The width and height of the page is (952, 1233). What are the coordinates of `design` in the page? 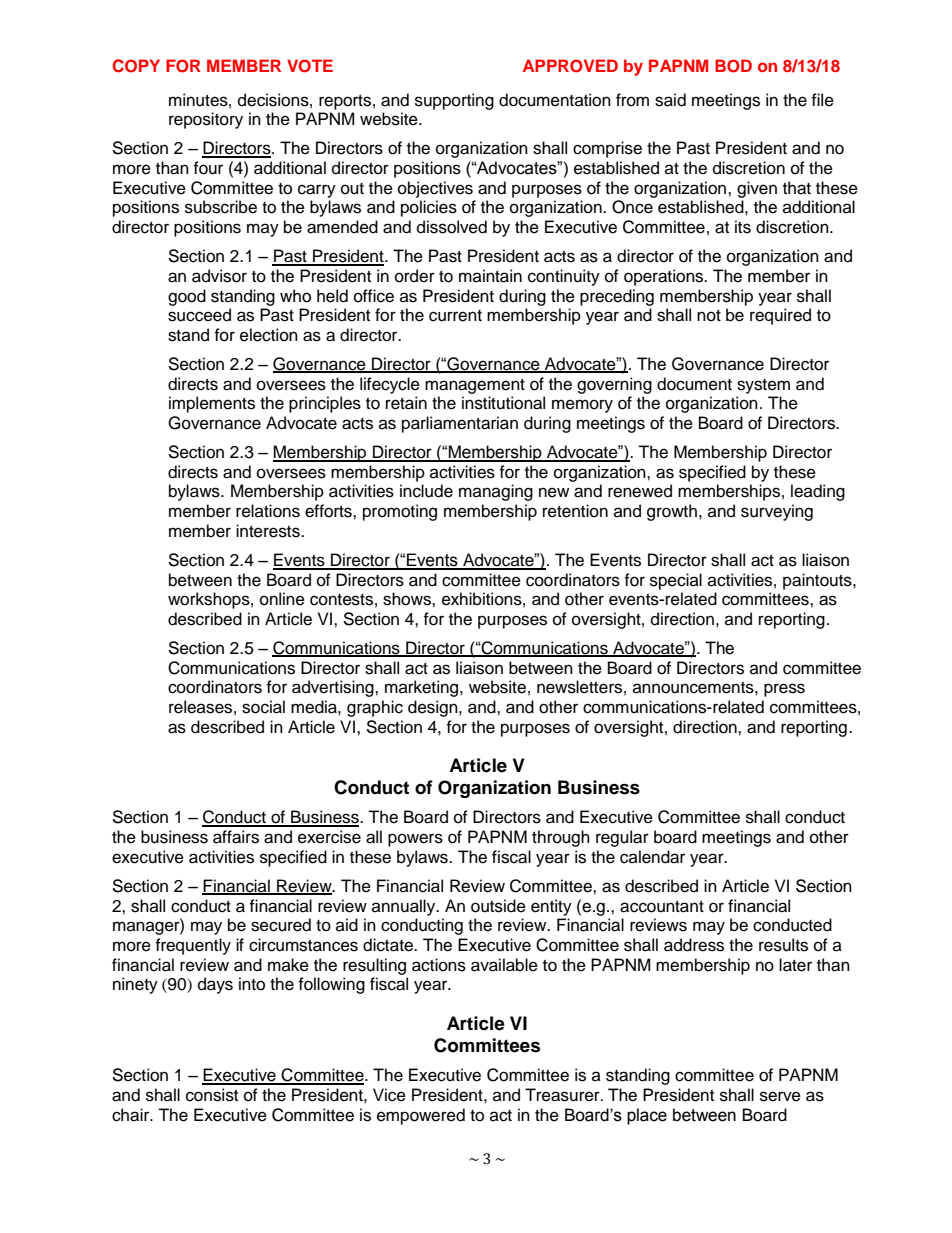 It's located at (434, 708).
